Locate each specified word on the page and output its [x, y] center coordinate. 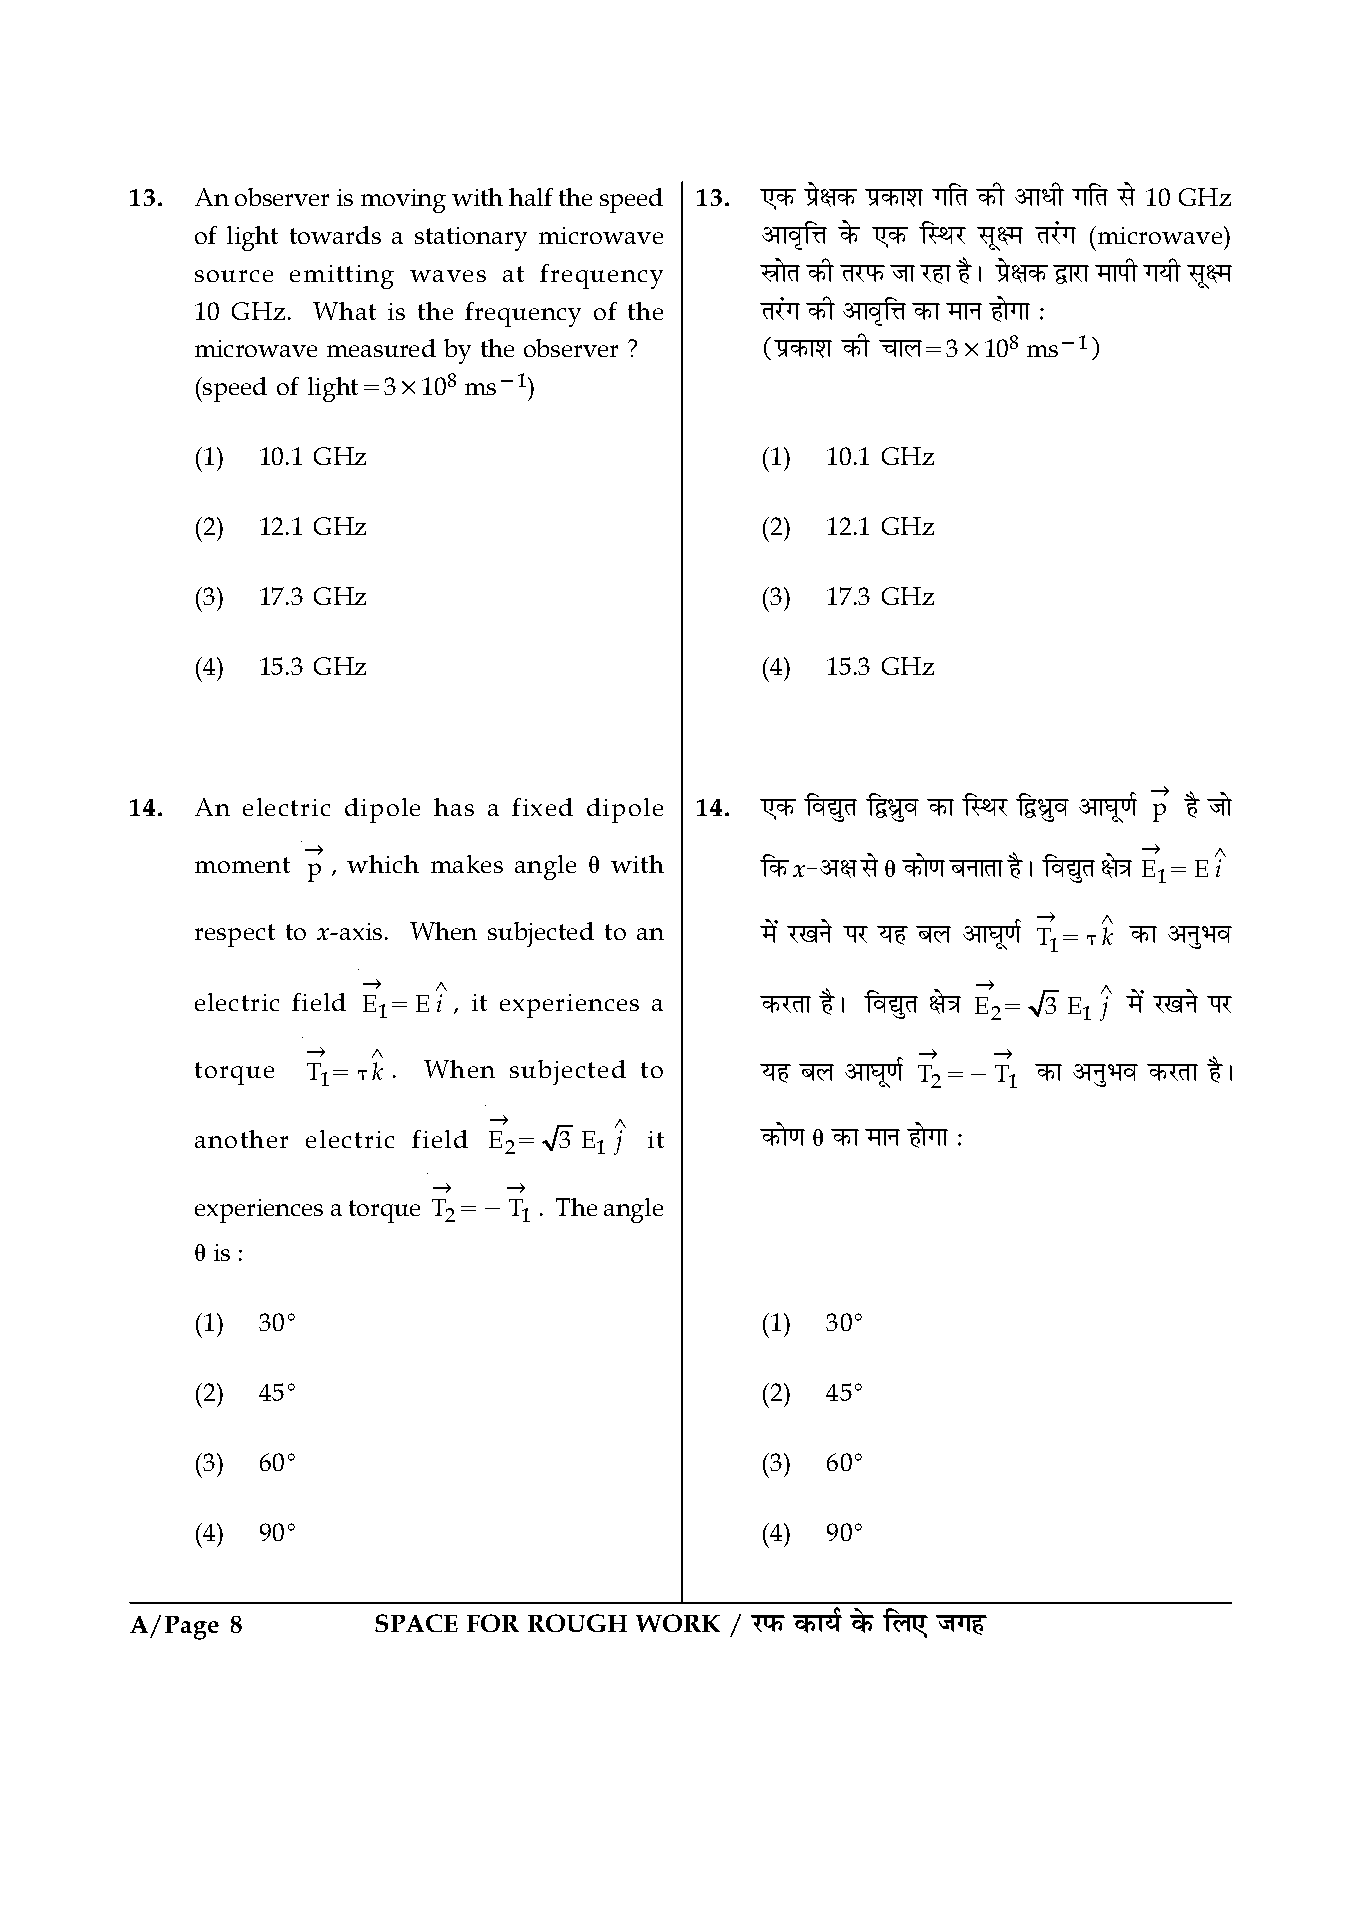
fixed [542, 807]
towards [335, 235]
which [383, 864]
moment [242, 865]
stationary [471, 239]
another [241, 1139]
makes [467, 864]
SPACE [416, 1623]
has [454, 807]
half [531, 197]
